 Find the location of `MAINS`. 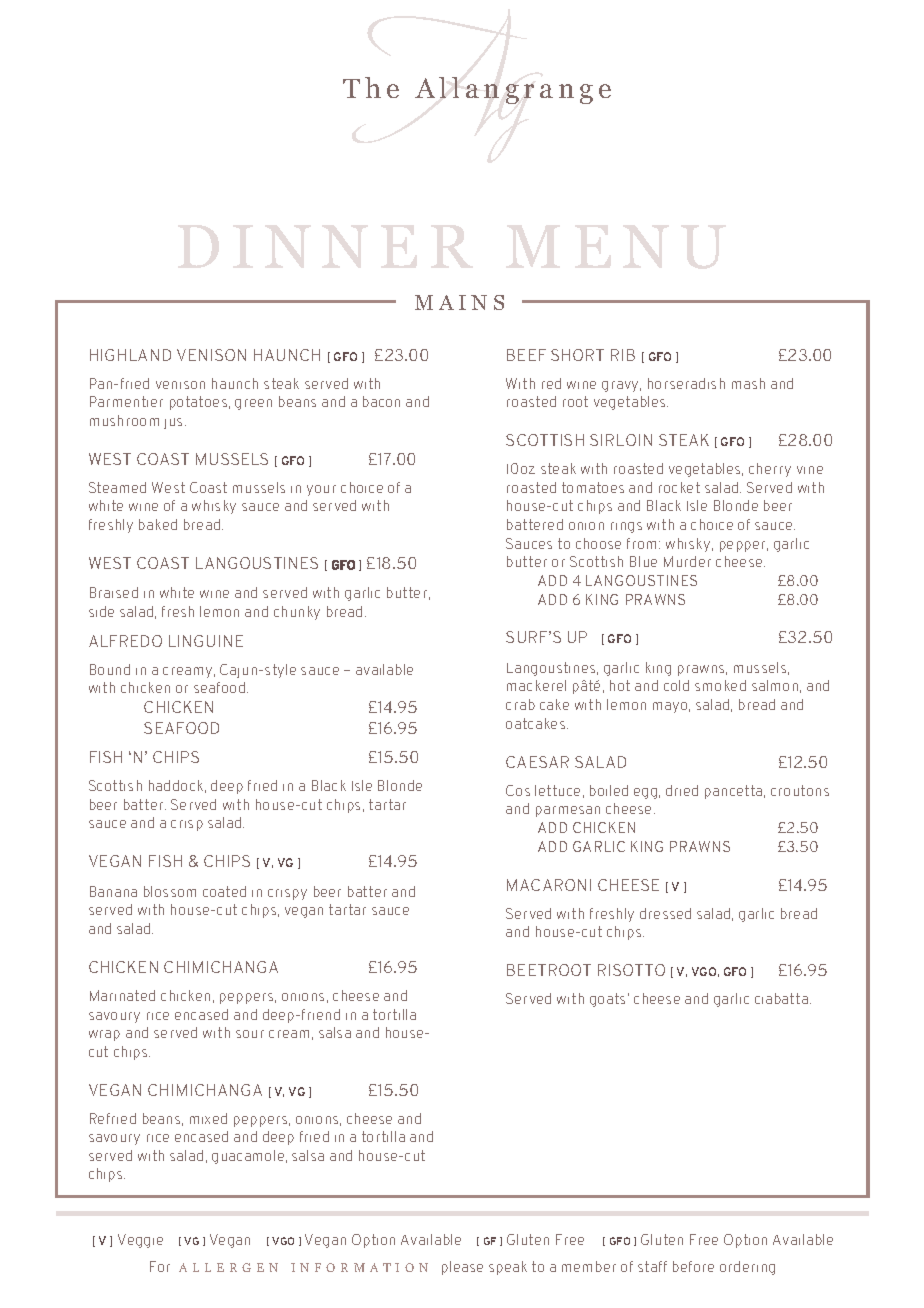

MAINS is located at coordinates (459, 302).
